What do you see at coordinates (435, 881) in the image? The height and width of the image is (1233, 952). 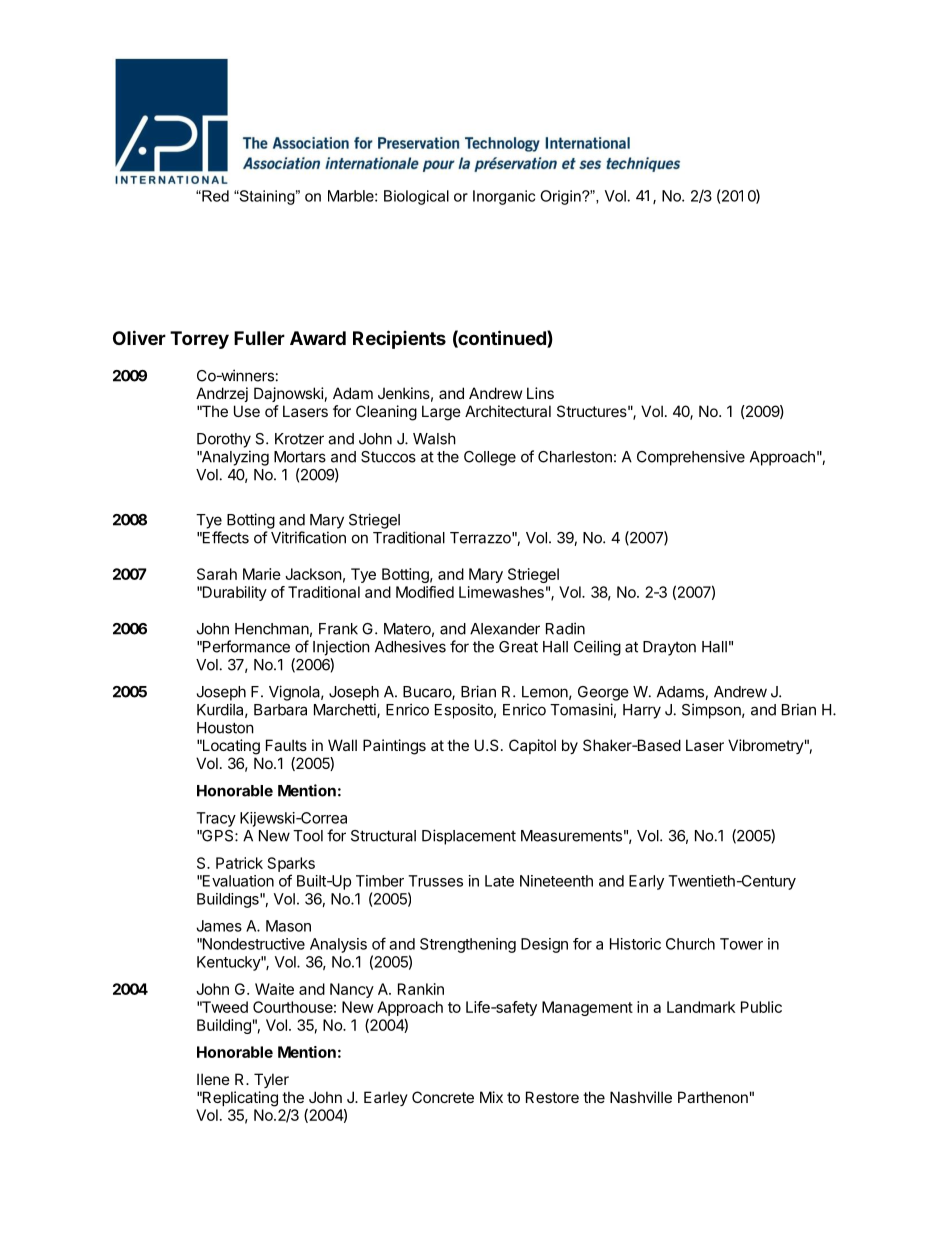 I see `Trusses` at bounding box center [435, 881].
